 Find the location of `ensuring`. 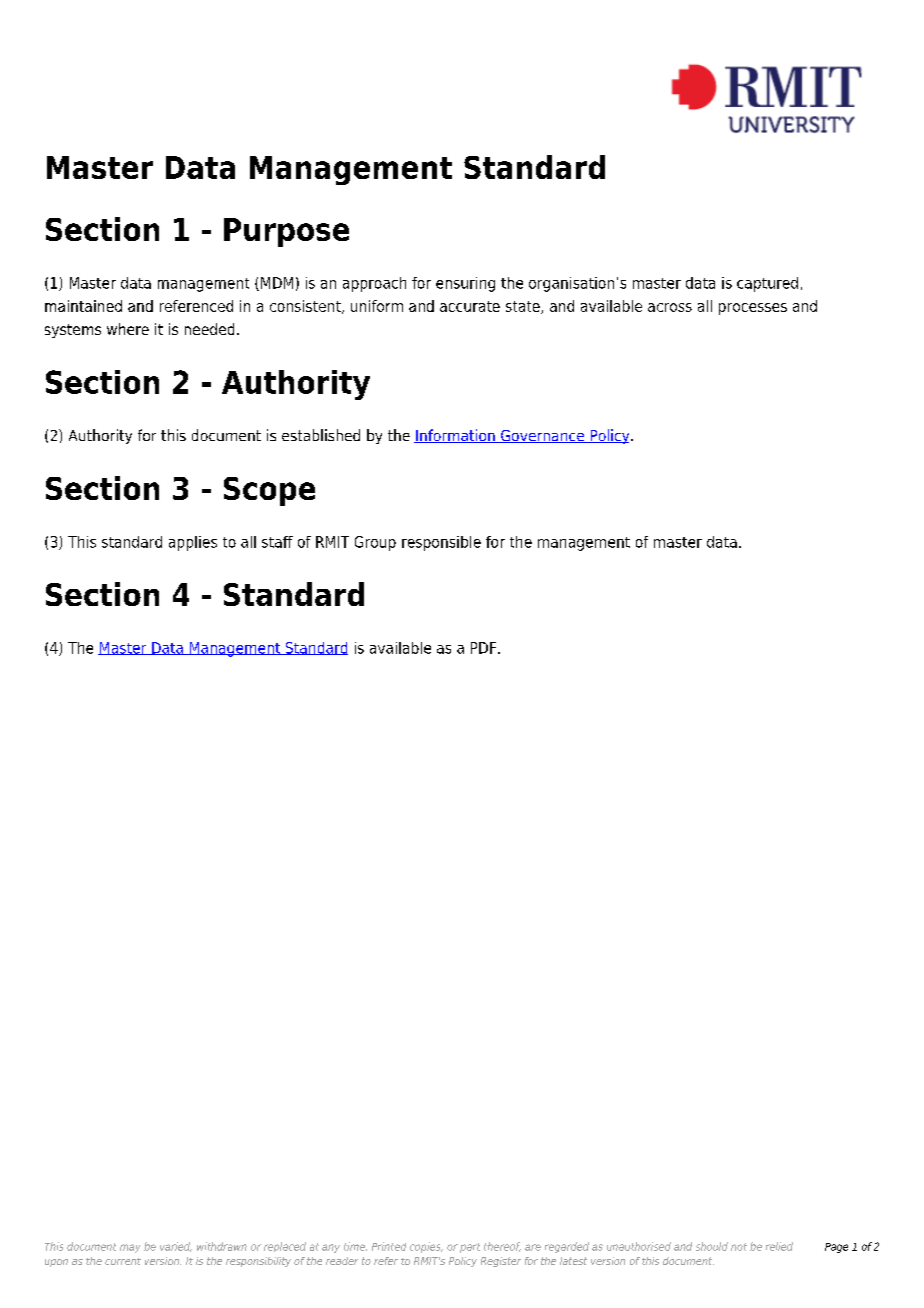

ensuring is located at coordinates (465, 284).
